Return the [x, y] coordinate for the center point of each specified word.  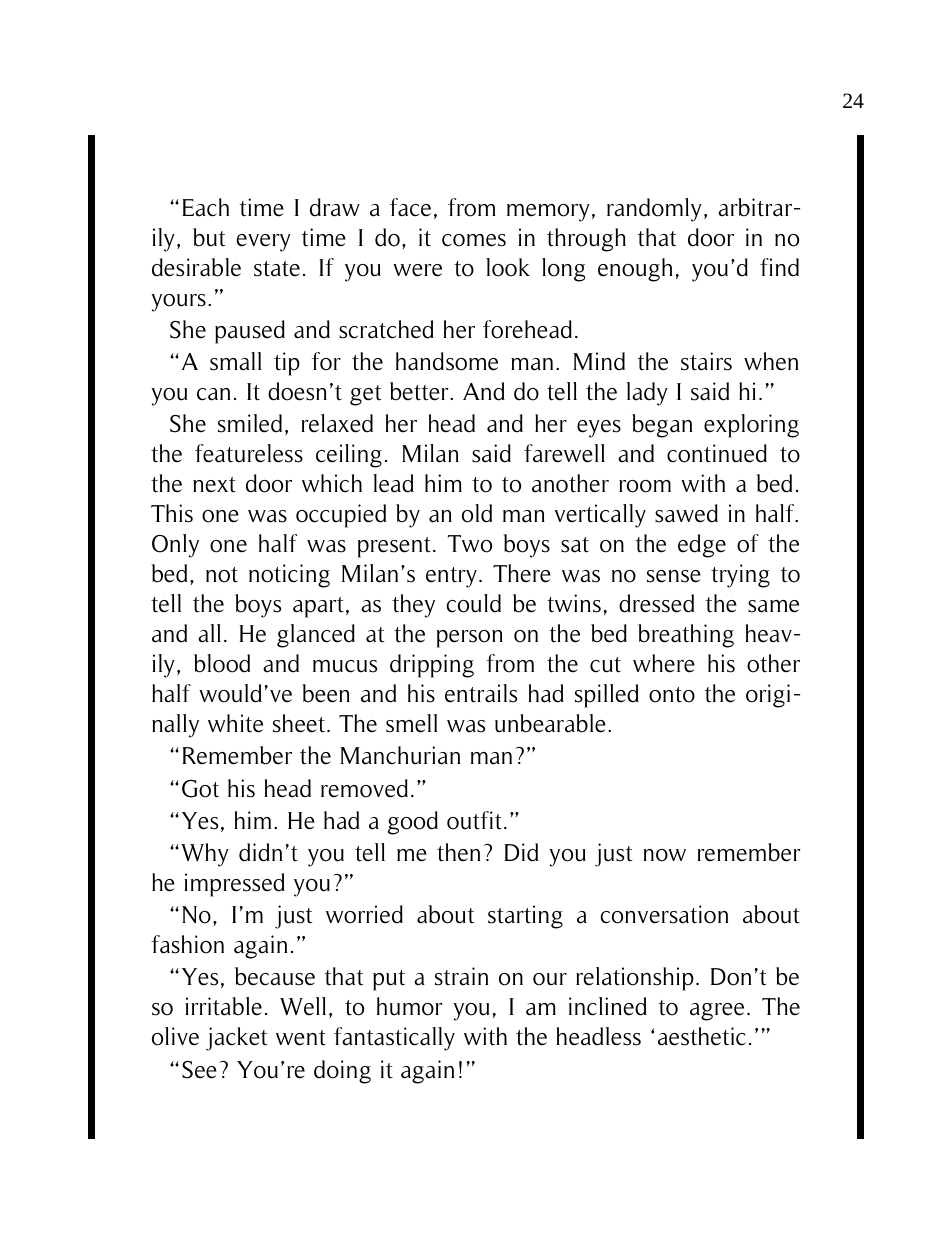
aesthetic [702, 1036]
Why [205, 855]
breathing [686, 636]
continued [717, 453]
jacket [236, 1039]
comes [474, 240]
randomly [654, 210]
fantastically [394, 1039]
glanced [316, 636]
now [664, 855]
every [264, 243]
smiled [250, 423]
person [470, 639]
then [458, 852]
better [420, 391]
